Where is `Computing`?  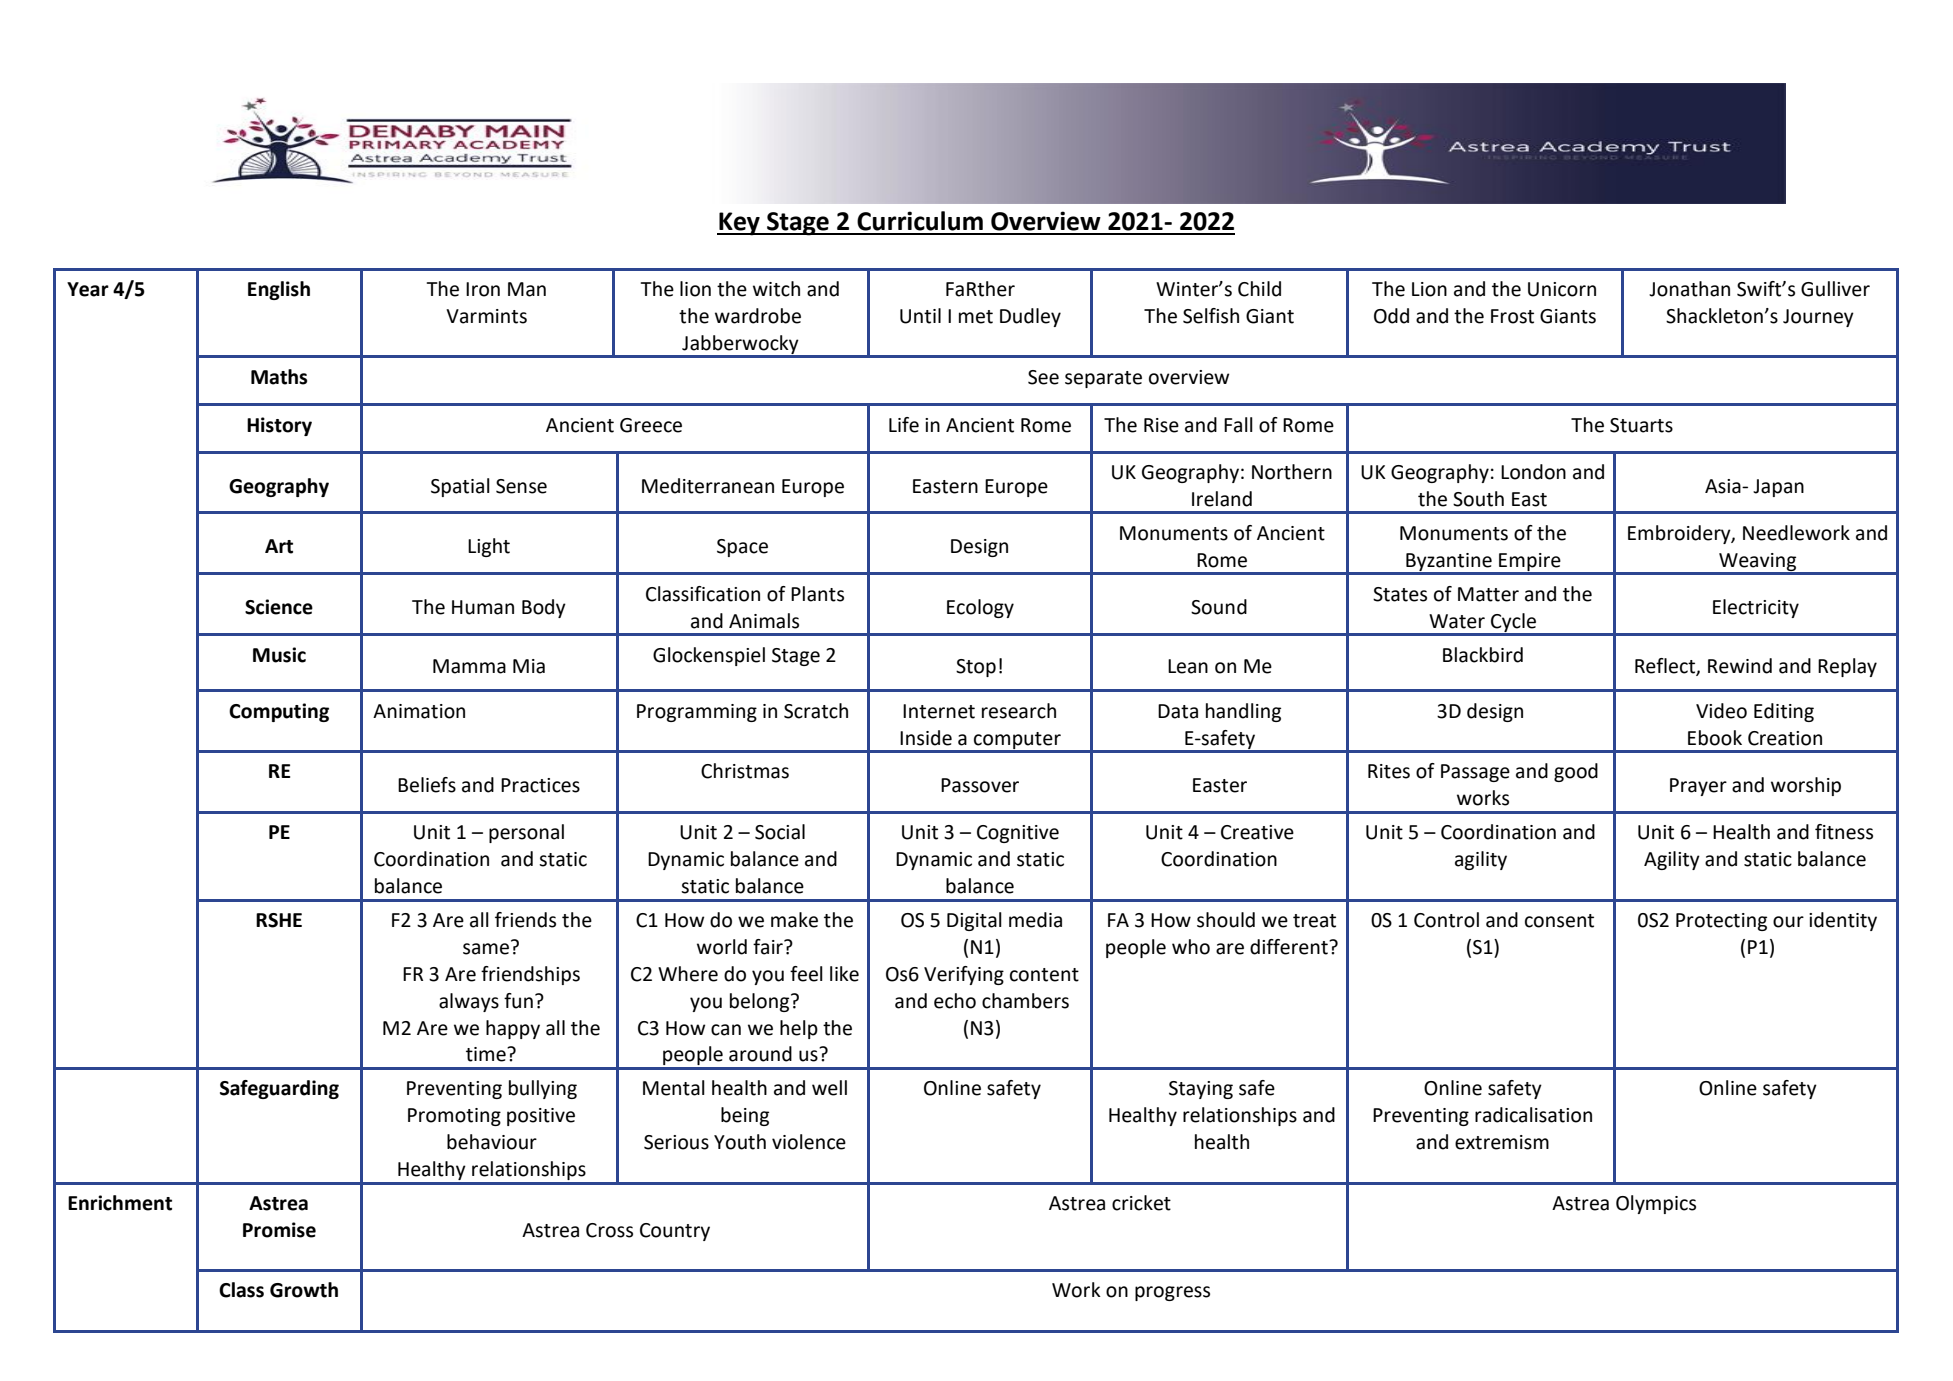 Computing is located at coordinates (279, 712).
